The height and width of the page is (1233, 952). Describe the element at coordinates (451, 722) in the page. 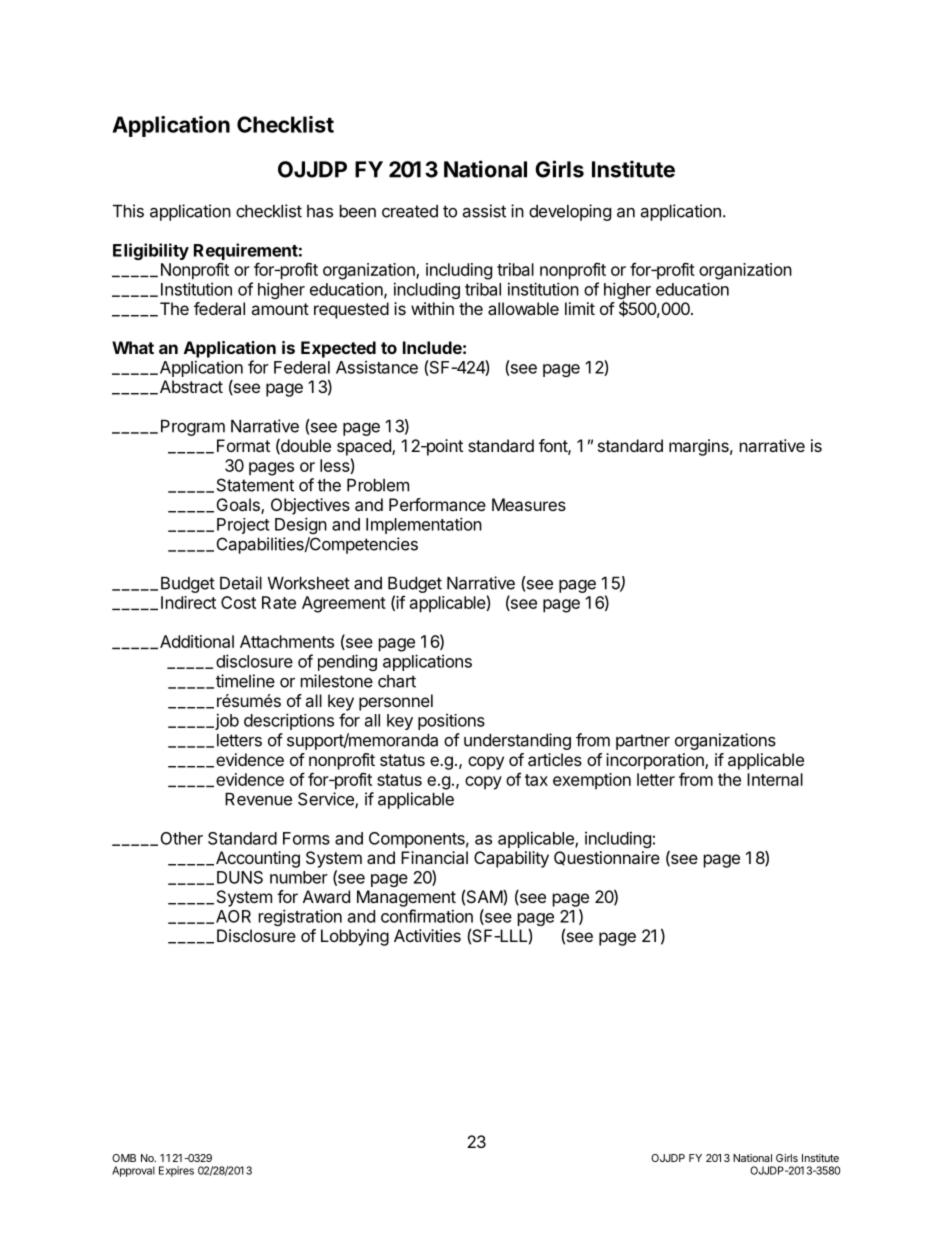

I see `positions` at that location.
